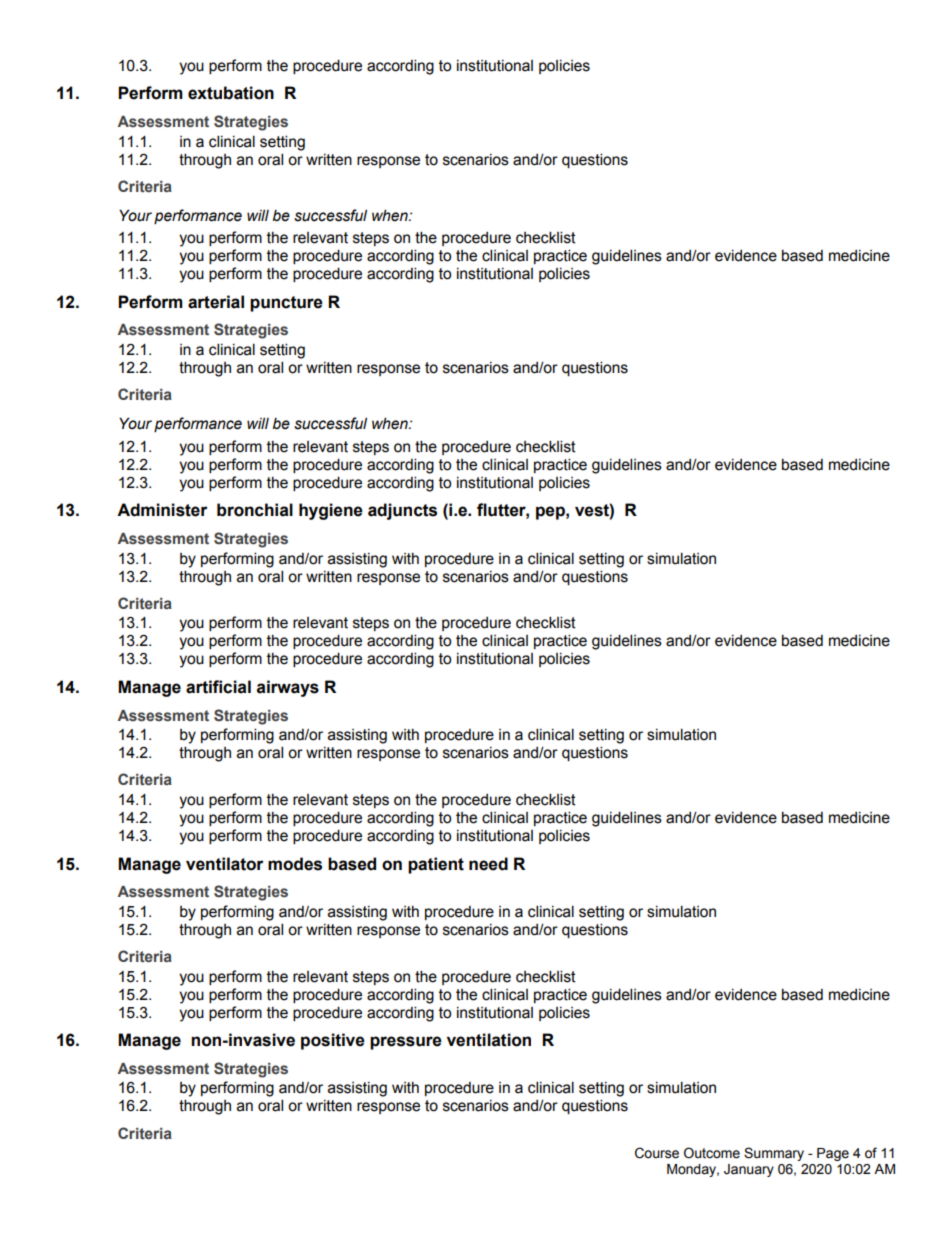 This page has height=1233, width=952. What do you see at coordinates (402, 511) in the page?
I see `adjuncts` at bounding box center [402, 511].
